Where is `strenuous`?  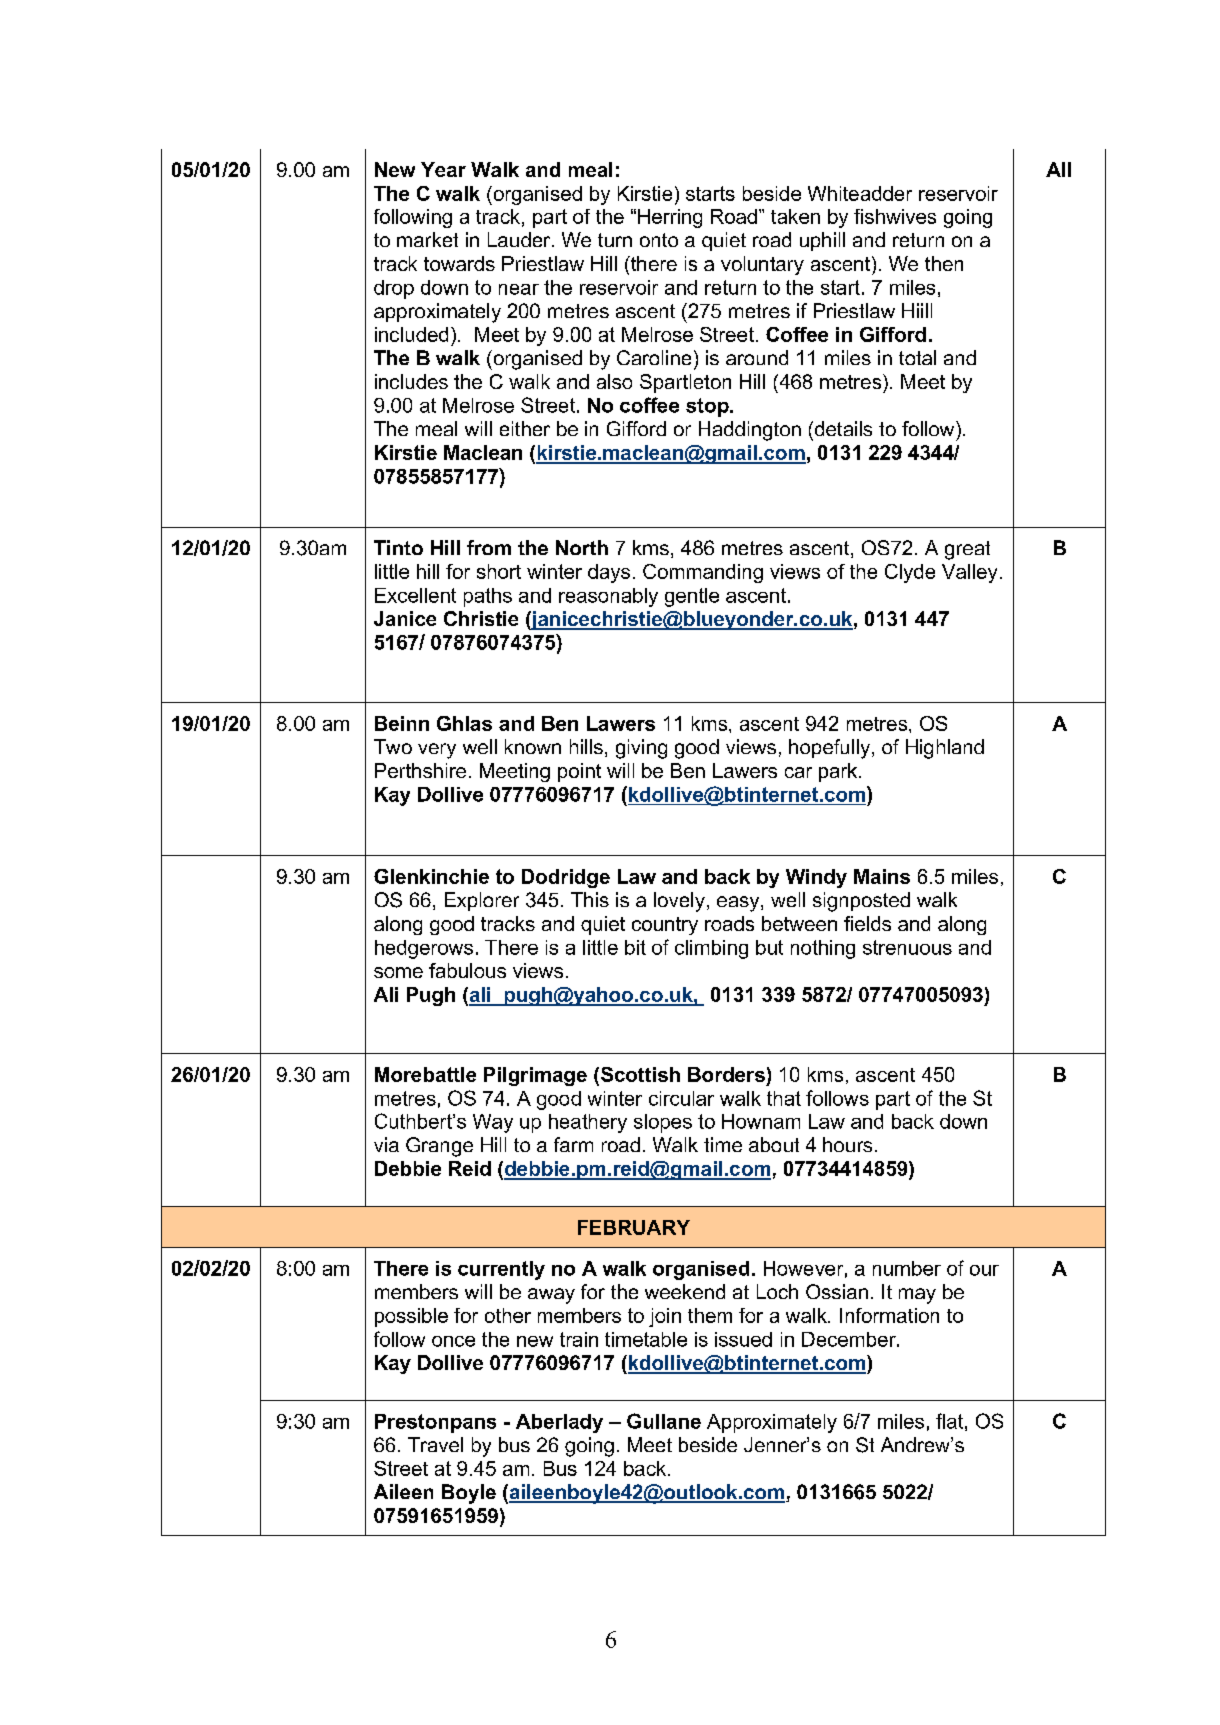 strenuous is located at coordinates (907, 947).
